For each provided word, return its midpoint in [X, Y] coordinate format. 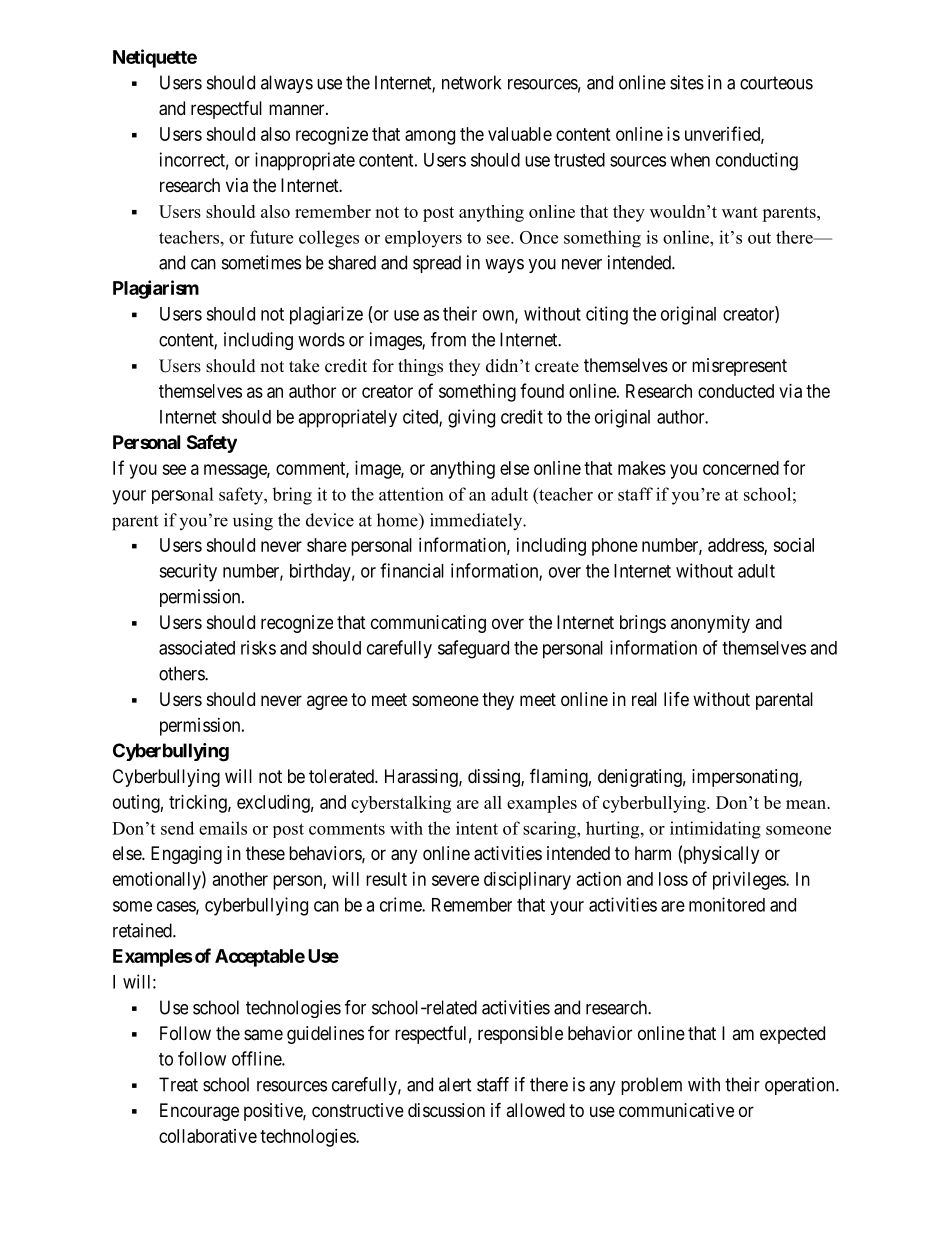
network [471, 82]
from [448, 339]
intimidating [715, 830]
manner [298, 109]
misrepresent [739, 367]
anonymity [710, 624]
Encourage [199, 1112]
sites [687, 82]
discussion [446, 1110]
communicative [676, 1110]
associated [197, 647]
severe [455, 880]
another [240, 879]
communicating [428, 624]
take [304, 366]
